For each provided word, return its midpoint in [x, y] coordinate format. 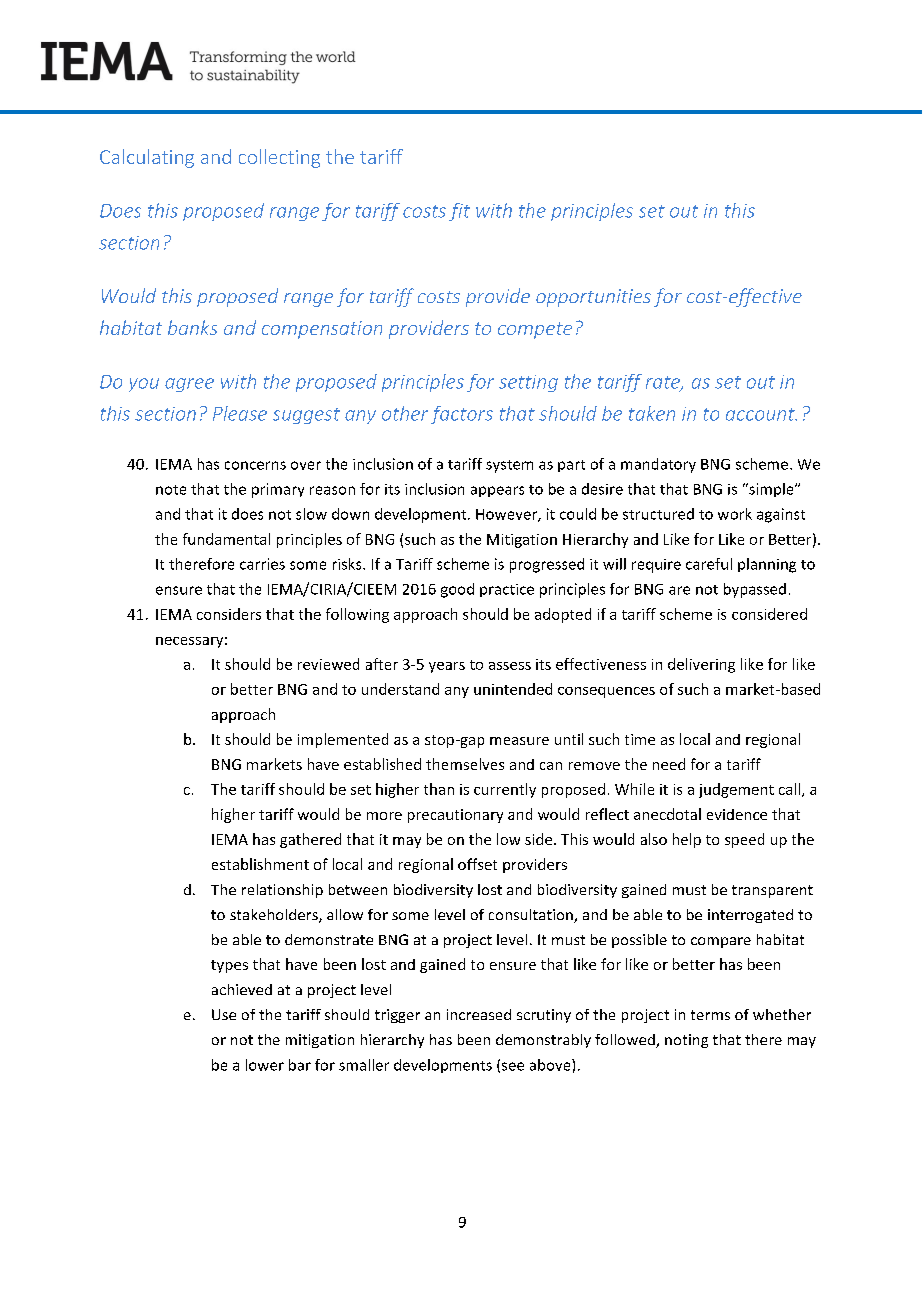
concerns [255, 465]
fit [459, 212]
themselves [465, 764]
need [669, 764]
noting [686, 1041]
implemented [343, 740]
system [509, 466]
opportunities [593, 298]
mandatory [658, 465]
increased [479, 1014]
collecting [279, 158]
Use [224, 1014]
